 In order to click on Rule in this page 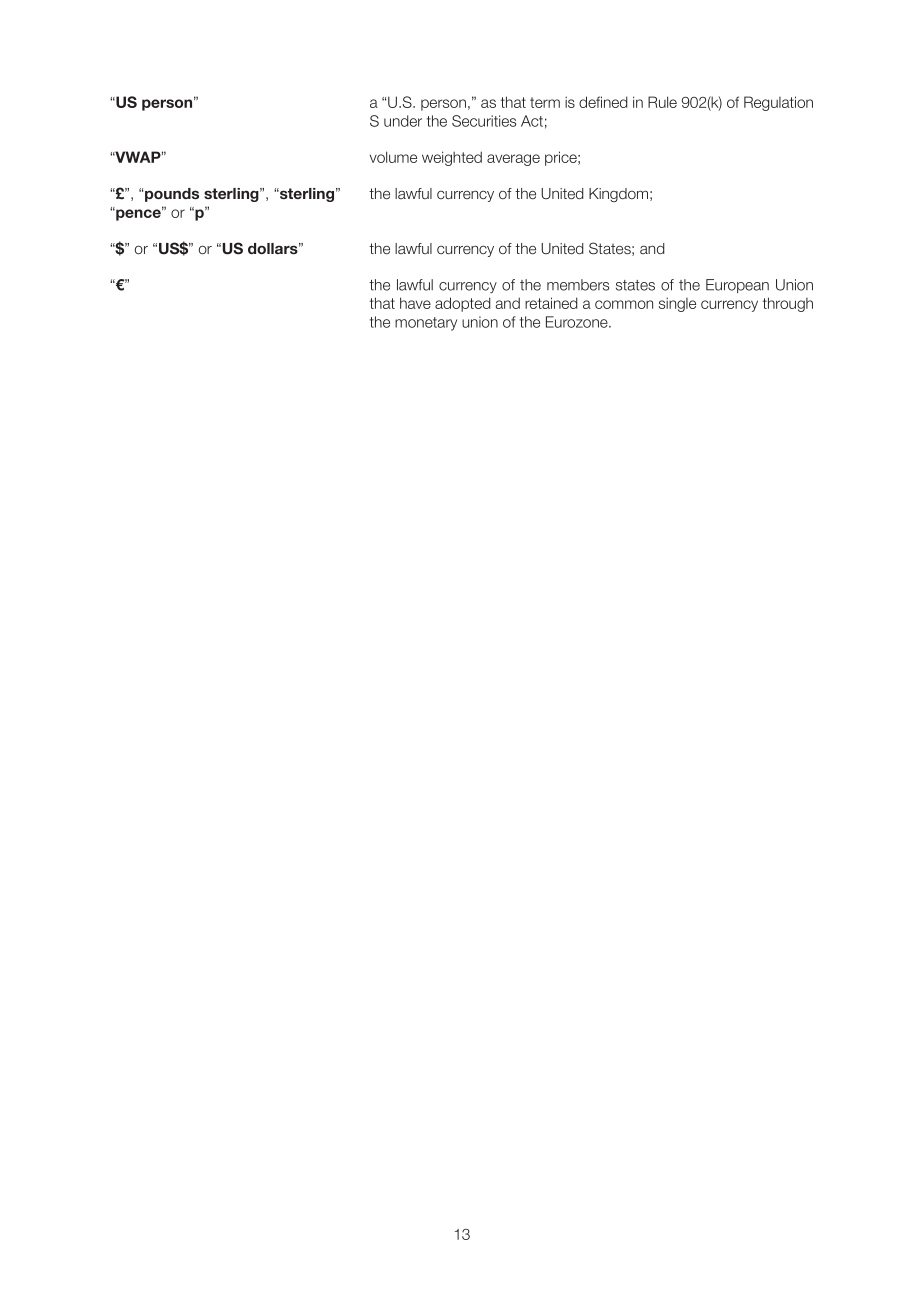, I will do `click(662, 102)`.
